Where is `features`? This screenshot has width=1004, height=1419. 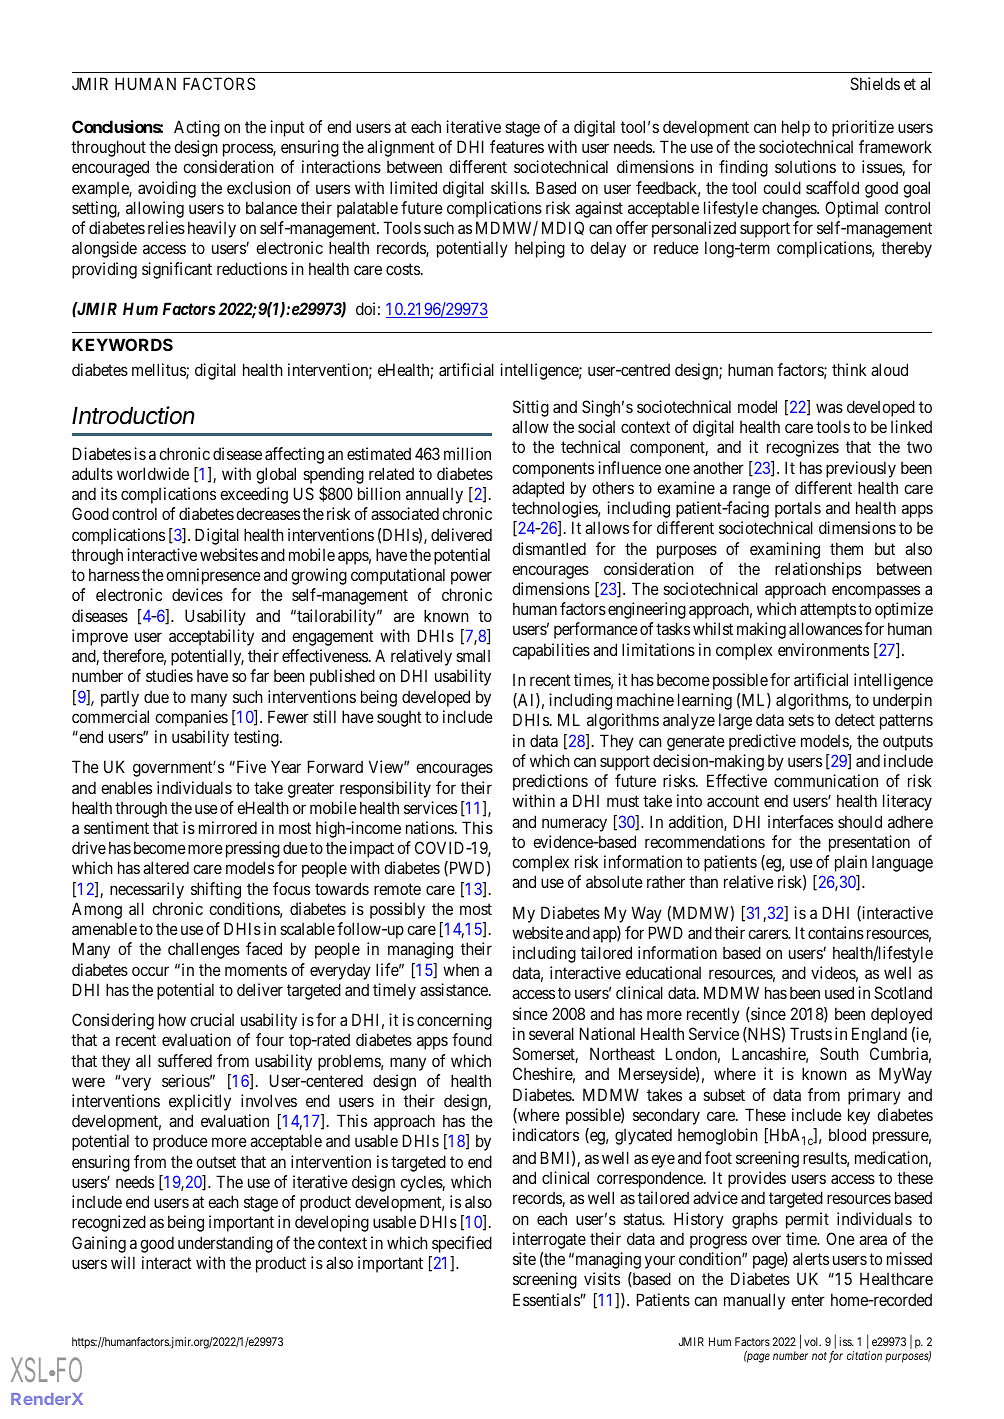
features is located at coordinates (517, 146).
